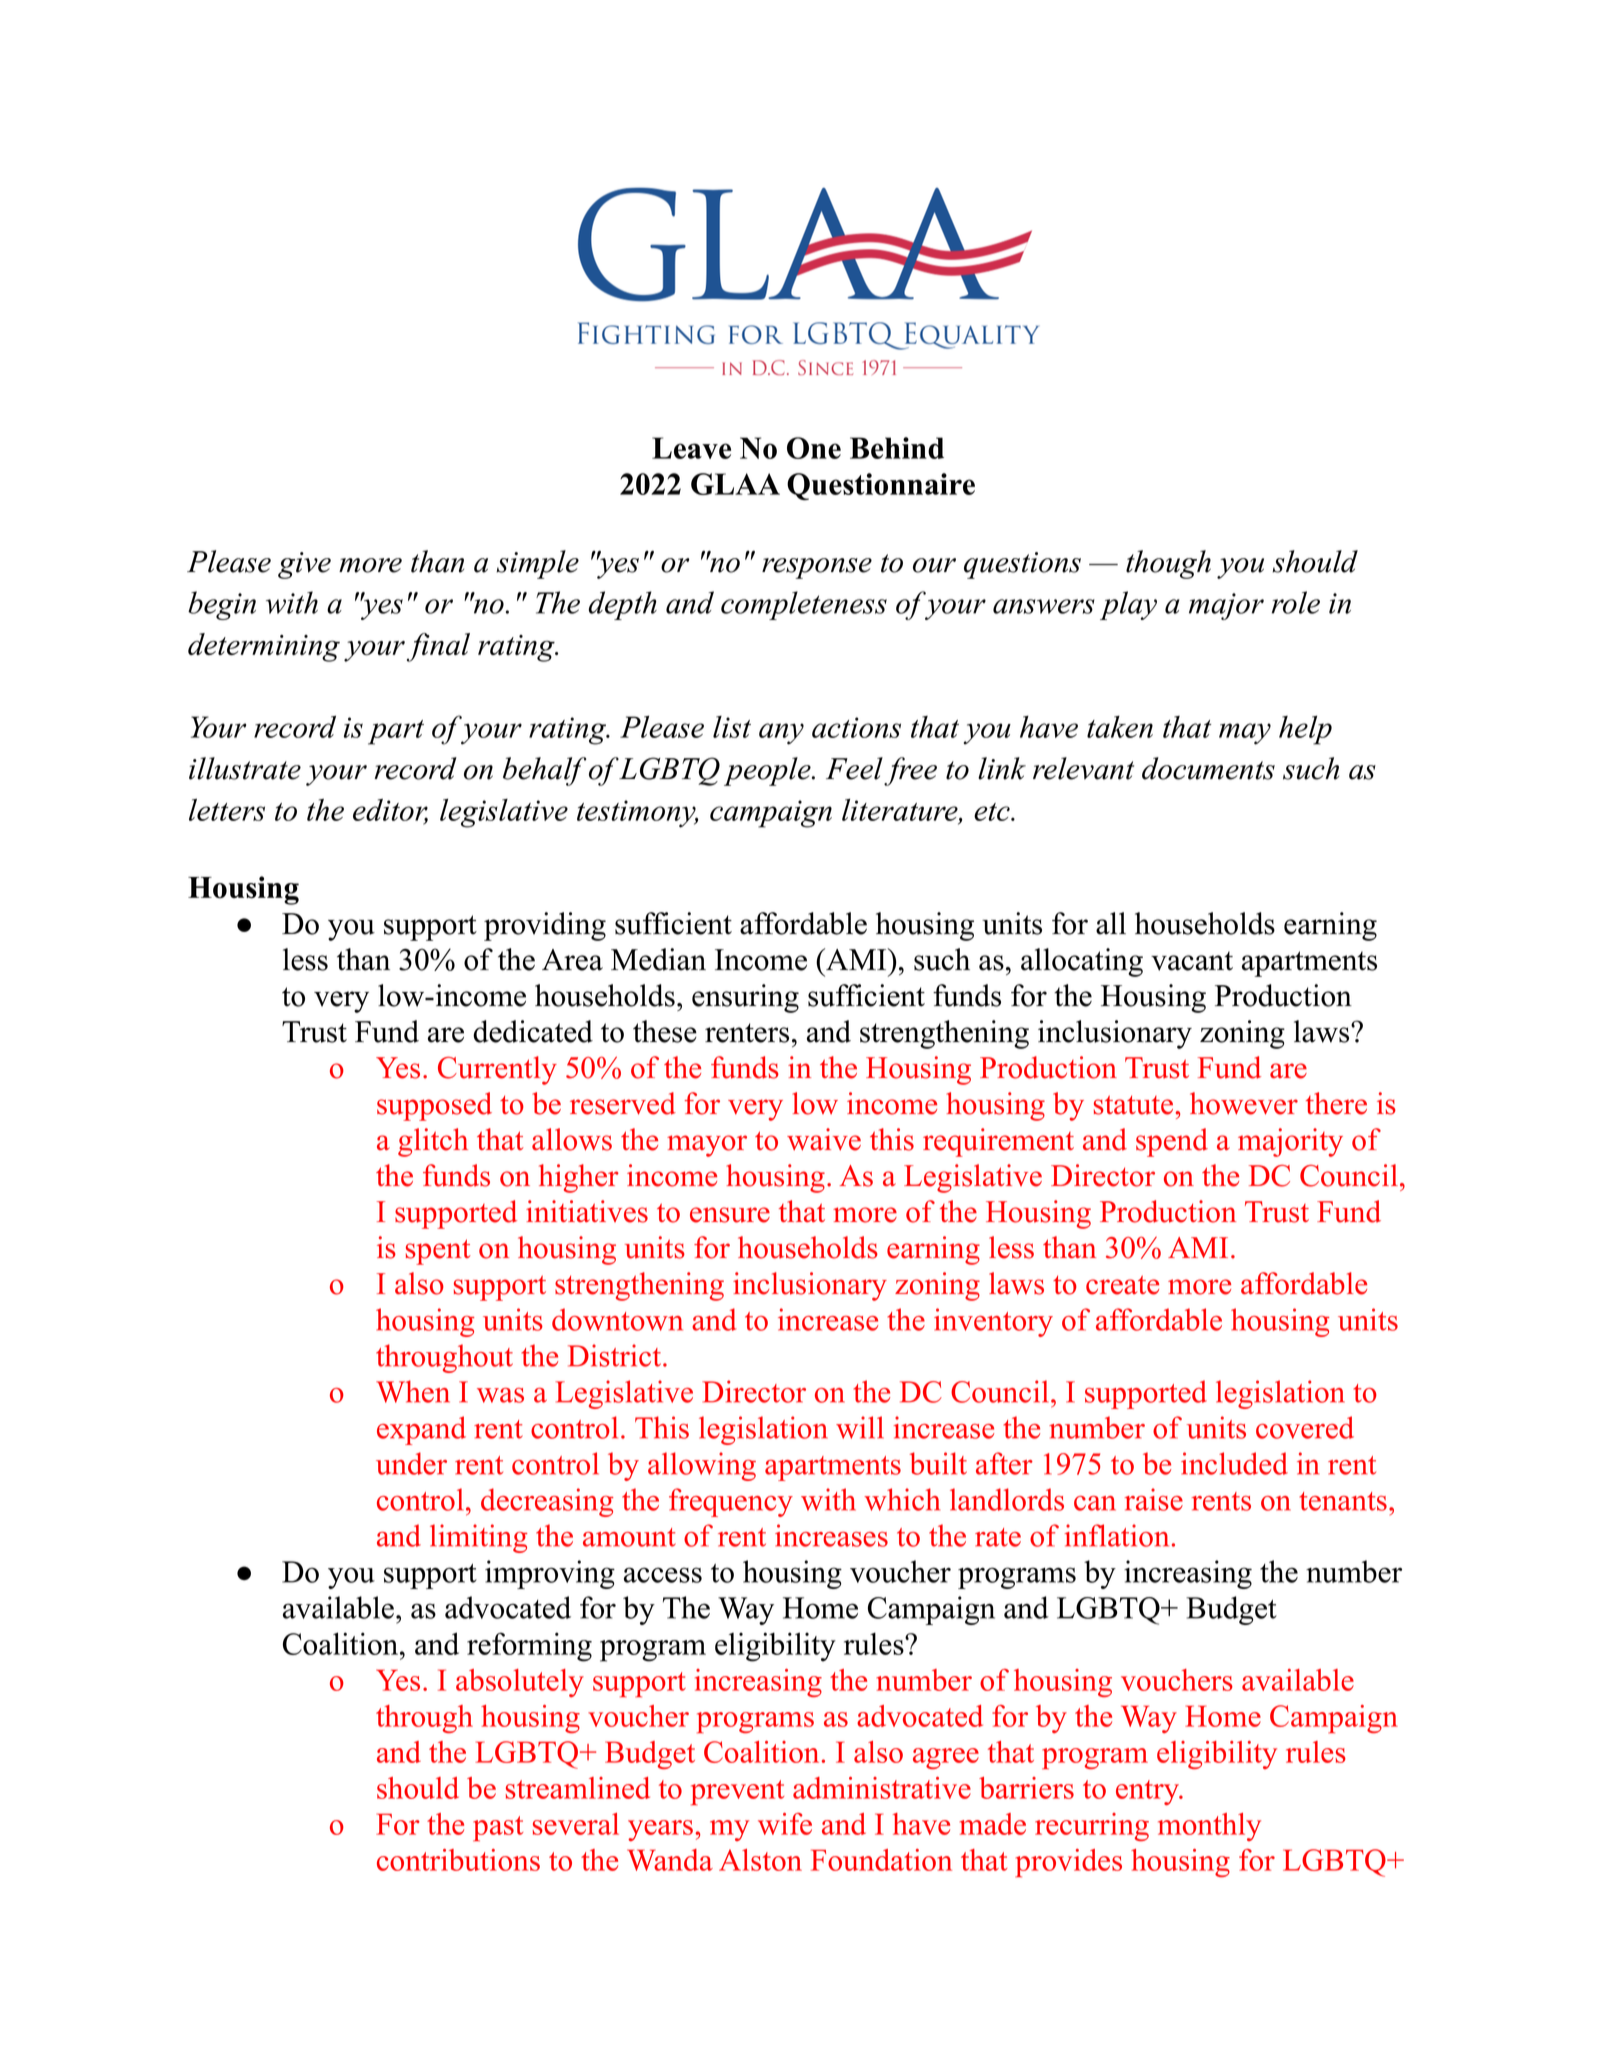  Describe the element at coordinates (745, 998) in the image. I see `ensuring` at that location.
